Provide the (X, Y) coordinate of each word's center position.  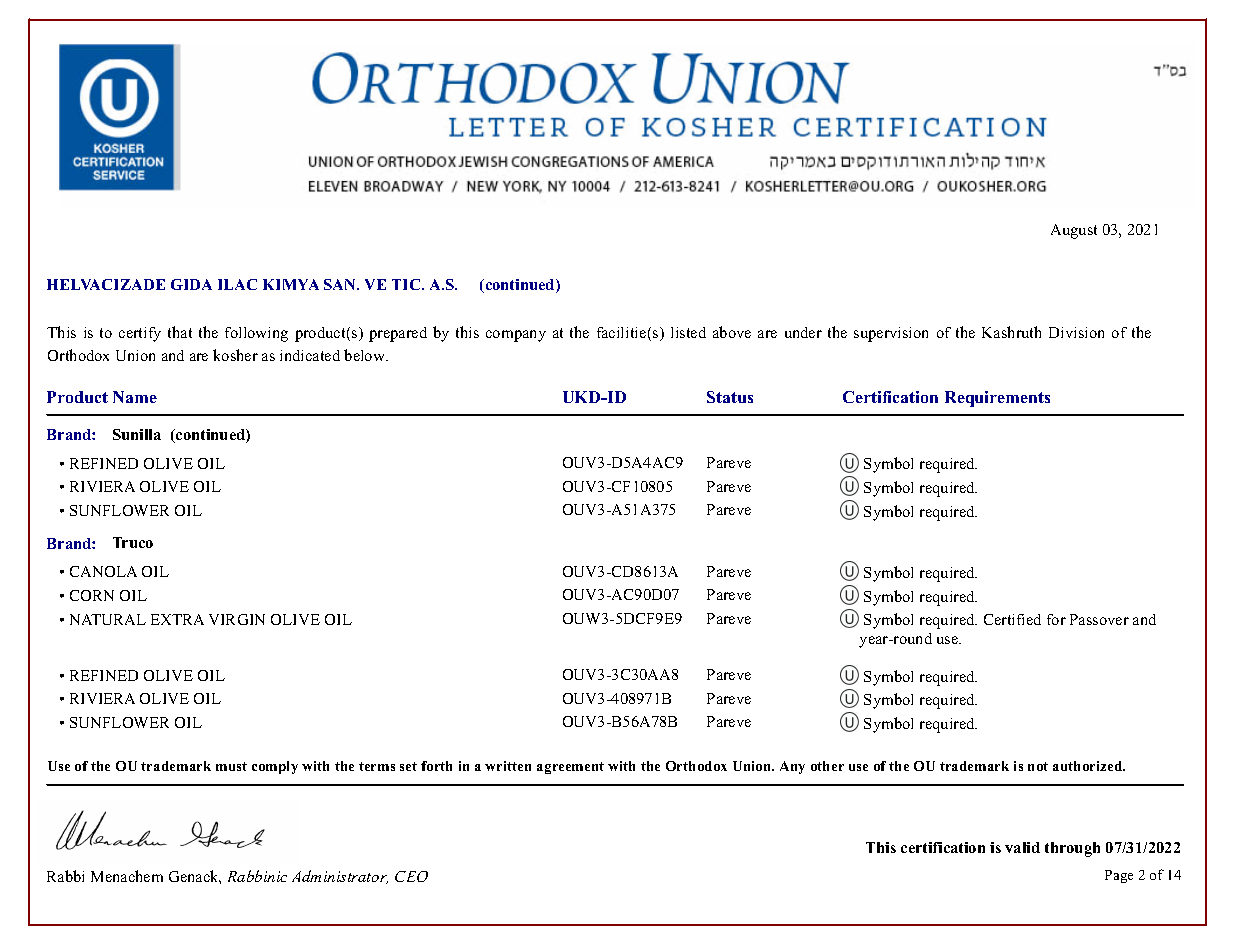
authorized (1089, 766)
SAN (341, 284)
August (1074, 231)
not (1038, 766)
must (231, 766)
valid (1022, 847)
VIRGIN (237, 619)
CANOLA (103, 571)
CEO (411, 876)
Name (135, 397)
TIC (407, 284)
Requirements (997, 399)
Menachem (127, 876)
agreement (570, 768)
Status (730, 397)
